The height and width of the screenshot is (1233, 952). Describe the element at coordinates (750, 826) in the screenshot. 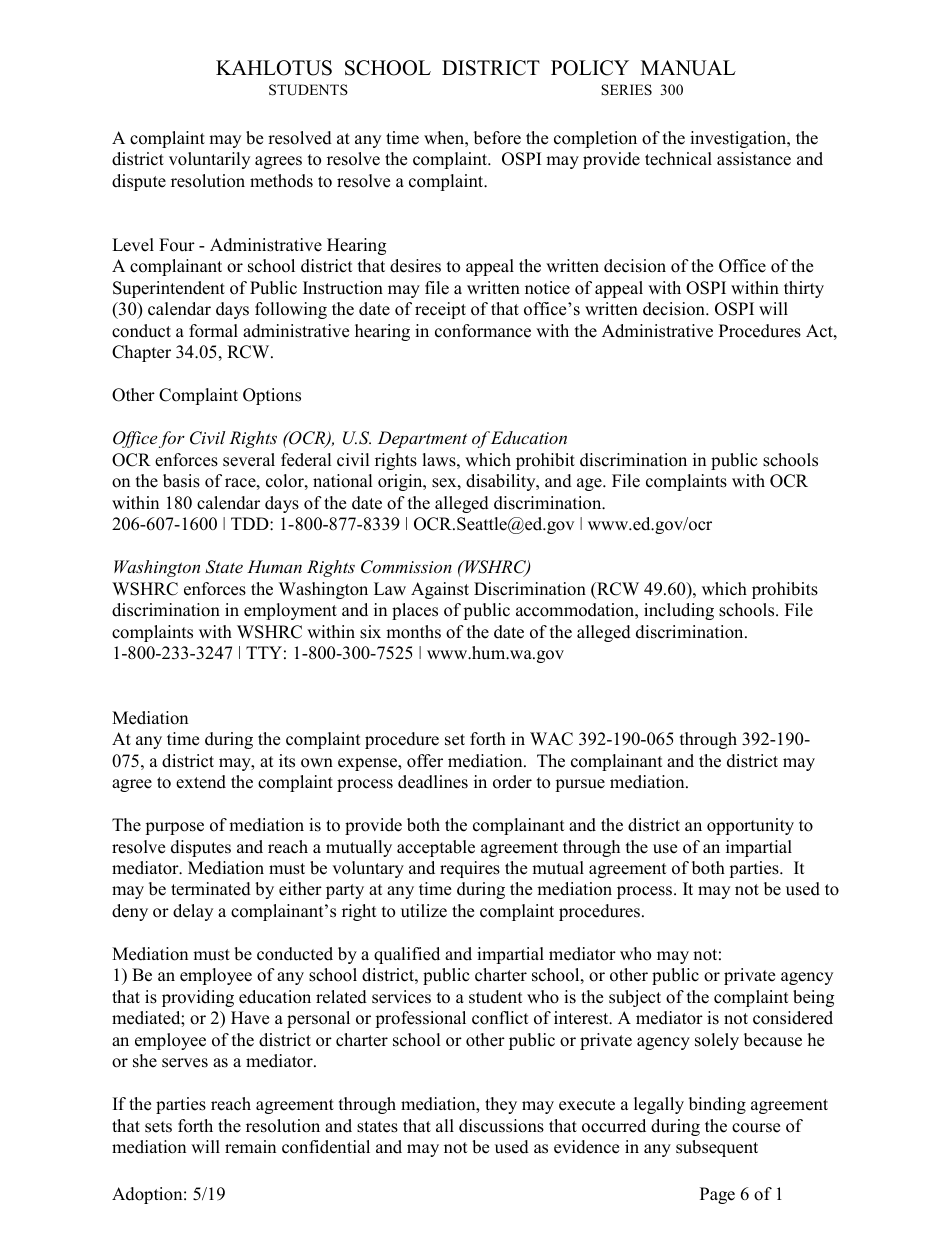

I see `opportunity` at that location.
